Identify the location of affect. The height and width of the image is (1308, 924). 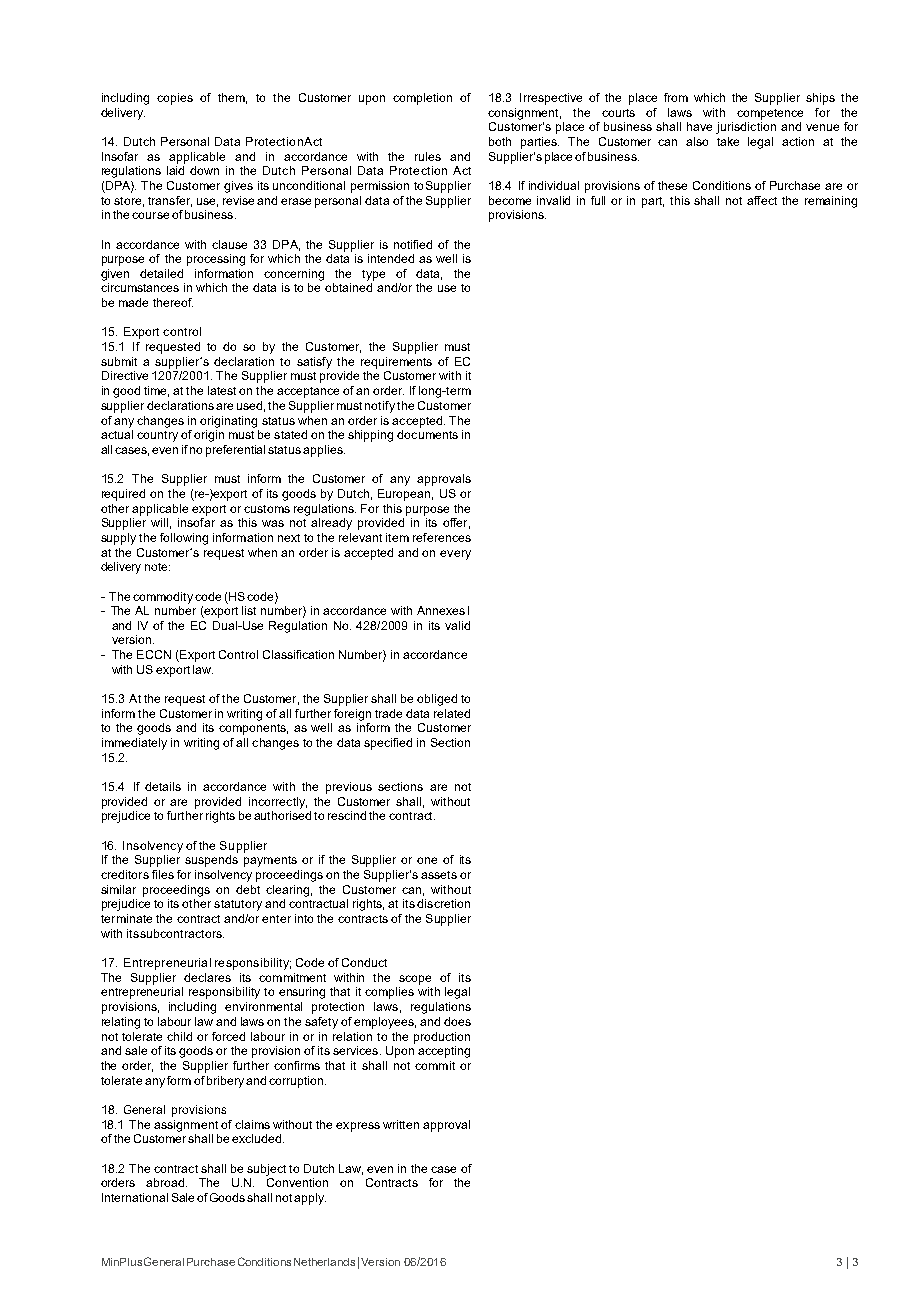
(762, 200).
